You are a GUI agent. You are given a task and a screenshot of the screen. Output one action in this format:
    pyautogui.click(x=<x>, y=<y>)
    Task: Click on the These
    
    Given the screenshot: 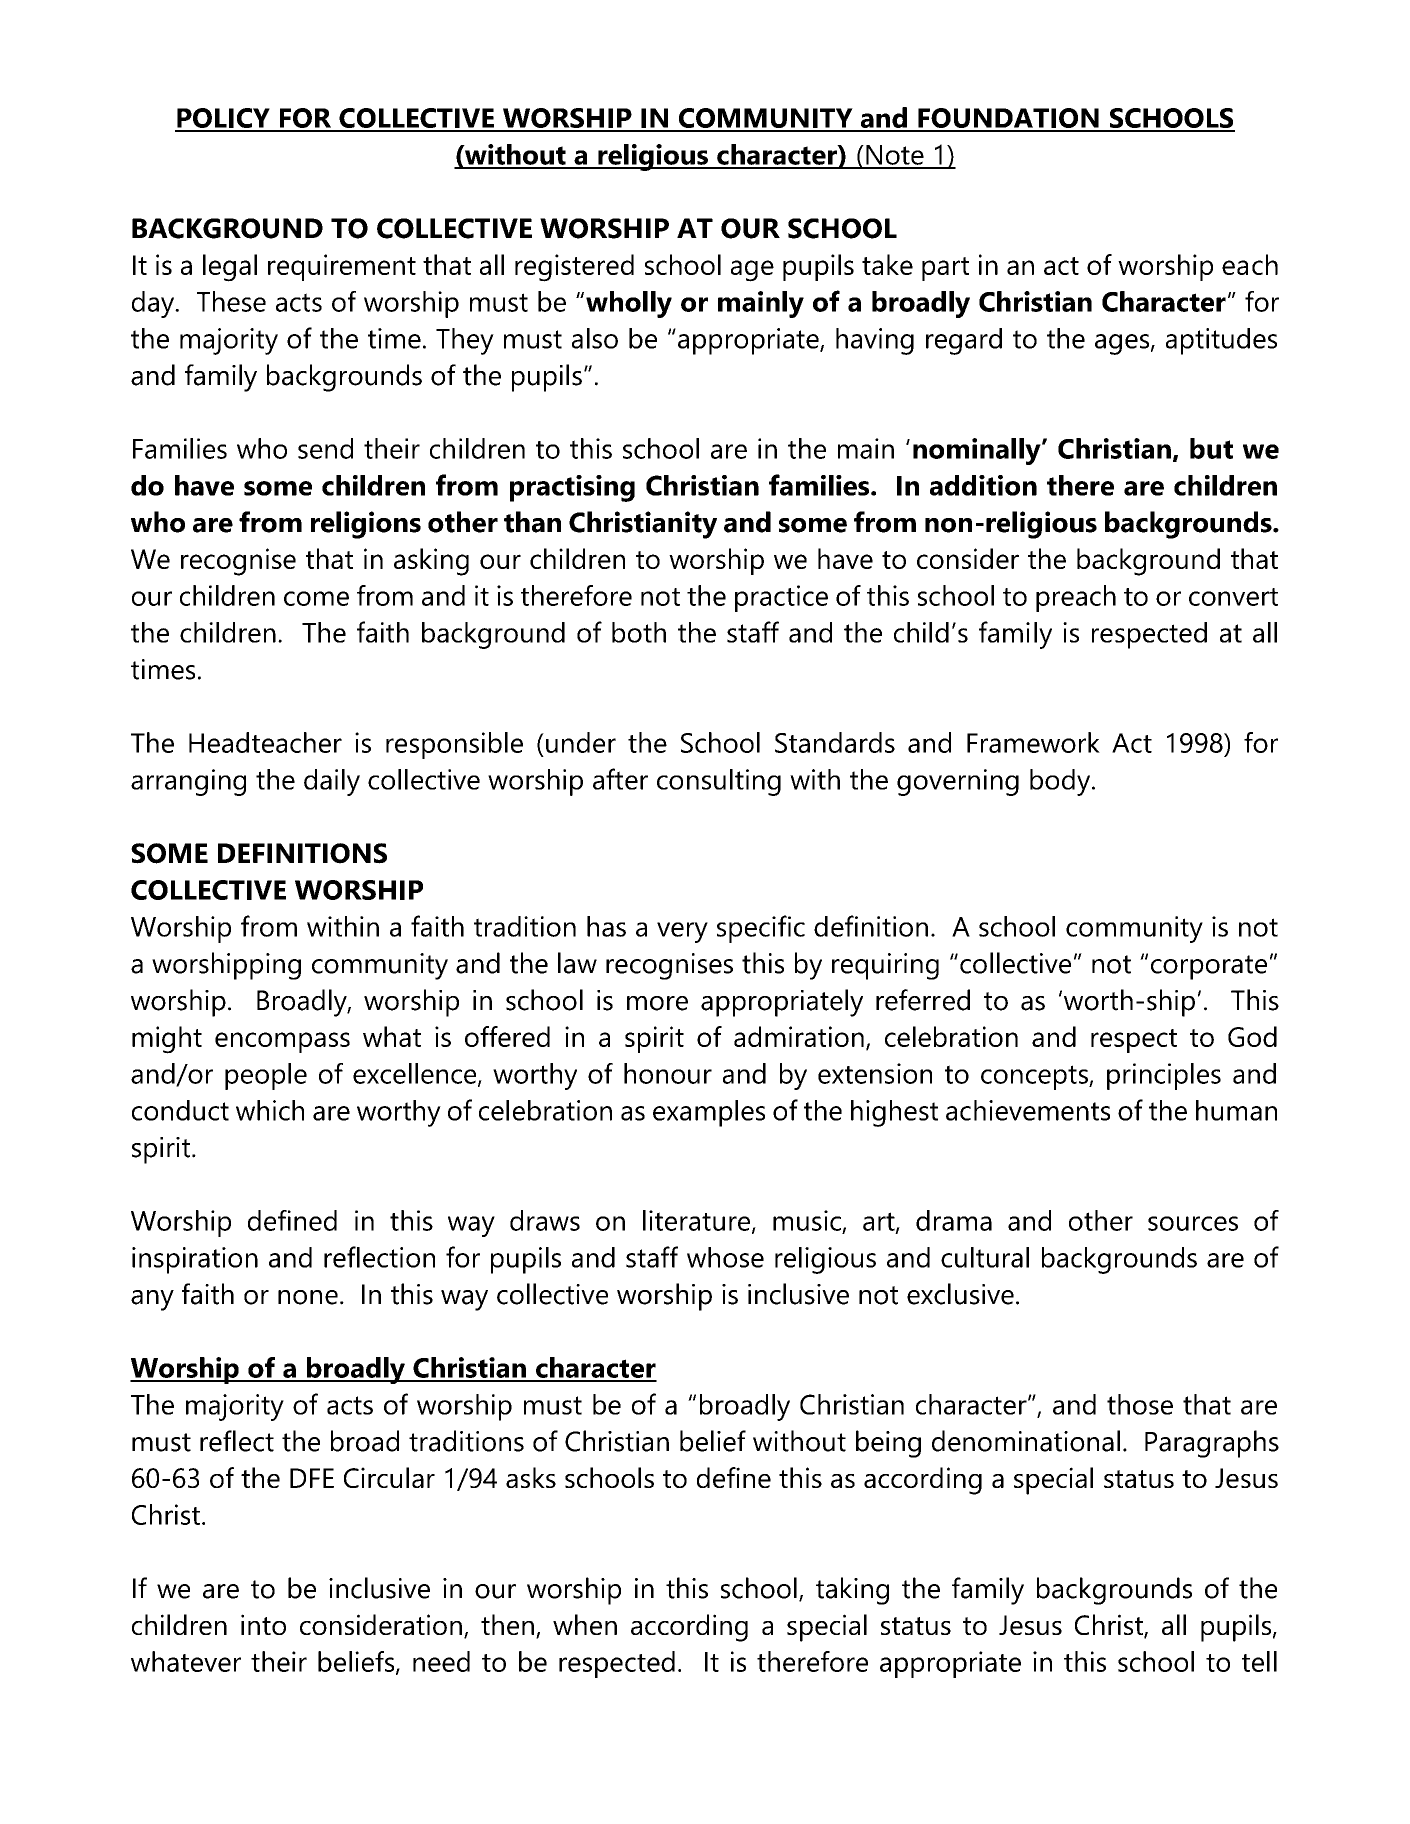 What is the action you would take?
    pyautogui.click(x=231, y=301)
